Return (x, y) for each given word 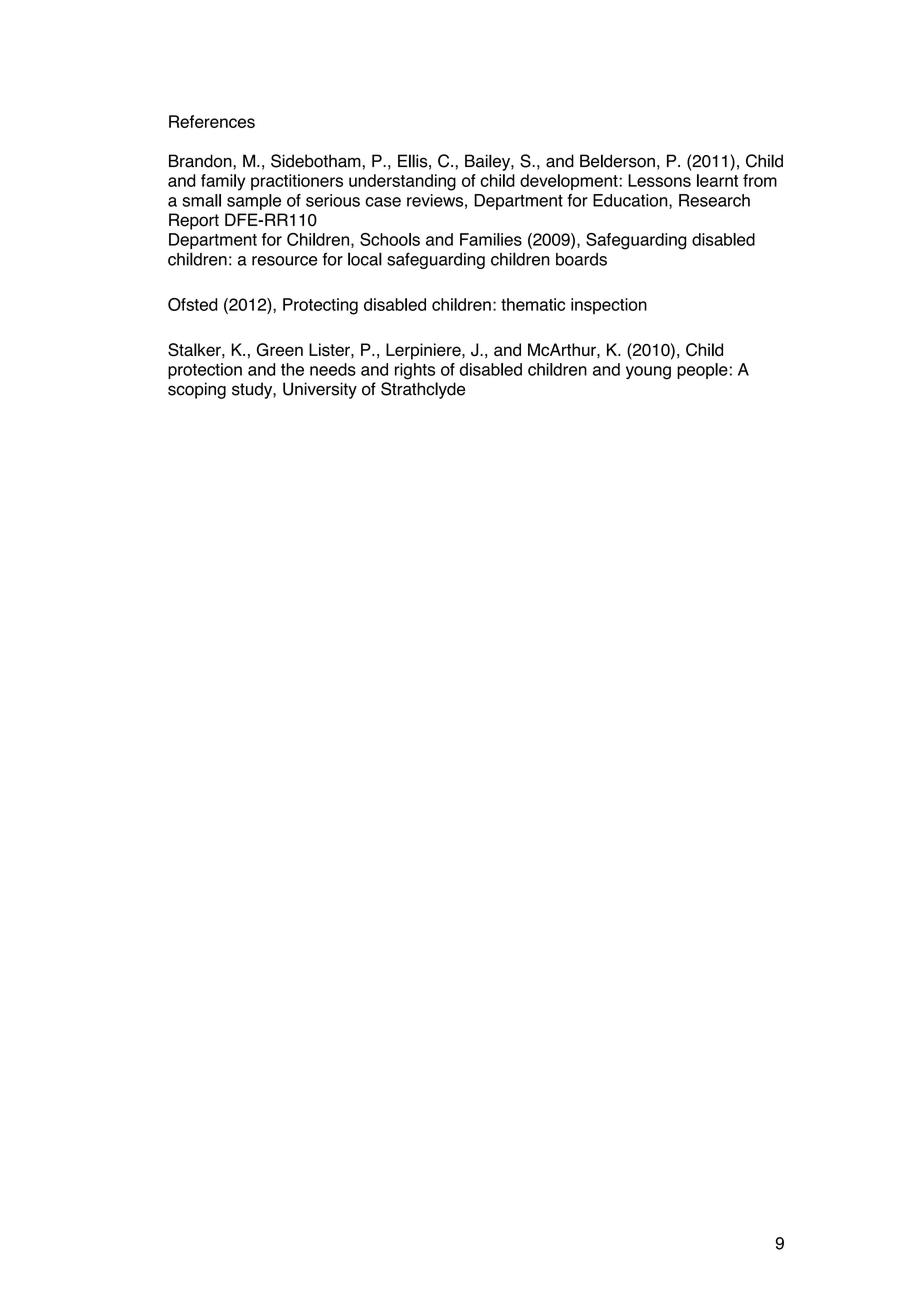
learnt (717, 180)
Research (714, 200)
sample (254, 202)
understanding (402, 182)
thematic (533, 304)
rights (415, 371)
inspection (609, 306)
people (702, 371)
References (212, 121)
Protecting (320, 306)
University (320, 390)
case (383, 202)
